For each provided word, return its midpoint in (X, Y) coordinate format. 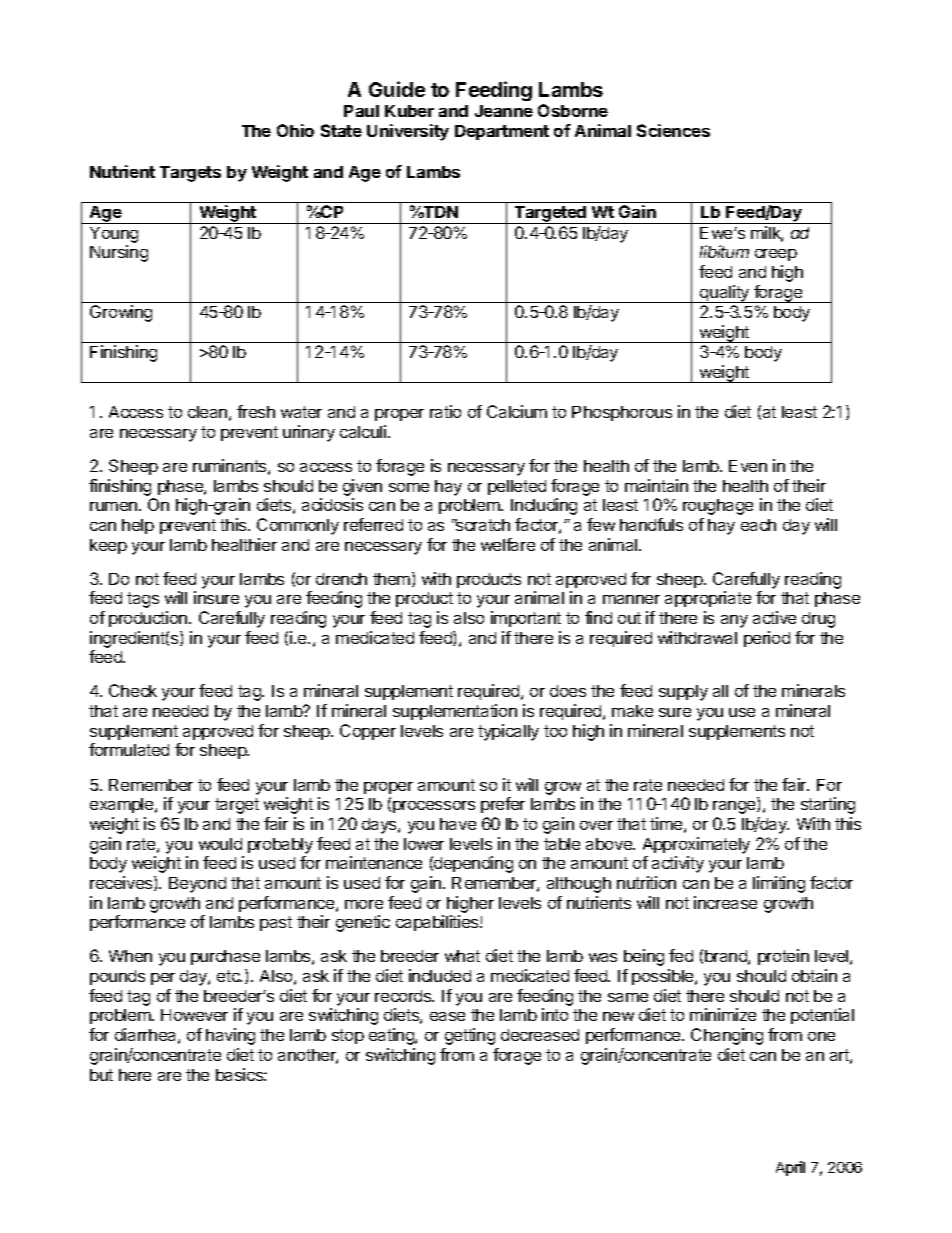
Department (502, 132)
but (101, 1075)
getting (470, 1036)
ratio (445, 411)
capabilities (438, 923)
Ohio (295, 130)
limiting (779, 884)
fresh (256, 411)
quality (725, 294)
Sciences (673, 130)
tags (143, 600)
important (526, 619)
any (734, 621)
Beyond (197, 885)
